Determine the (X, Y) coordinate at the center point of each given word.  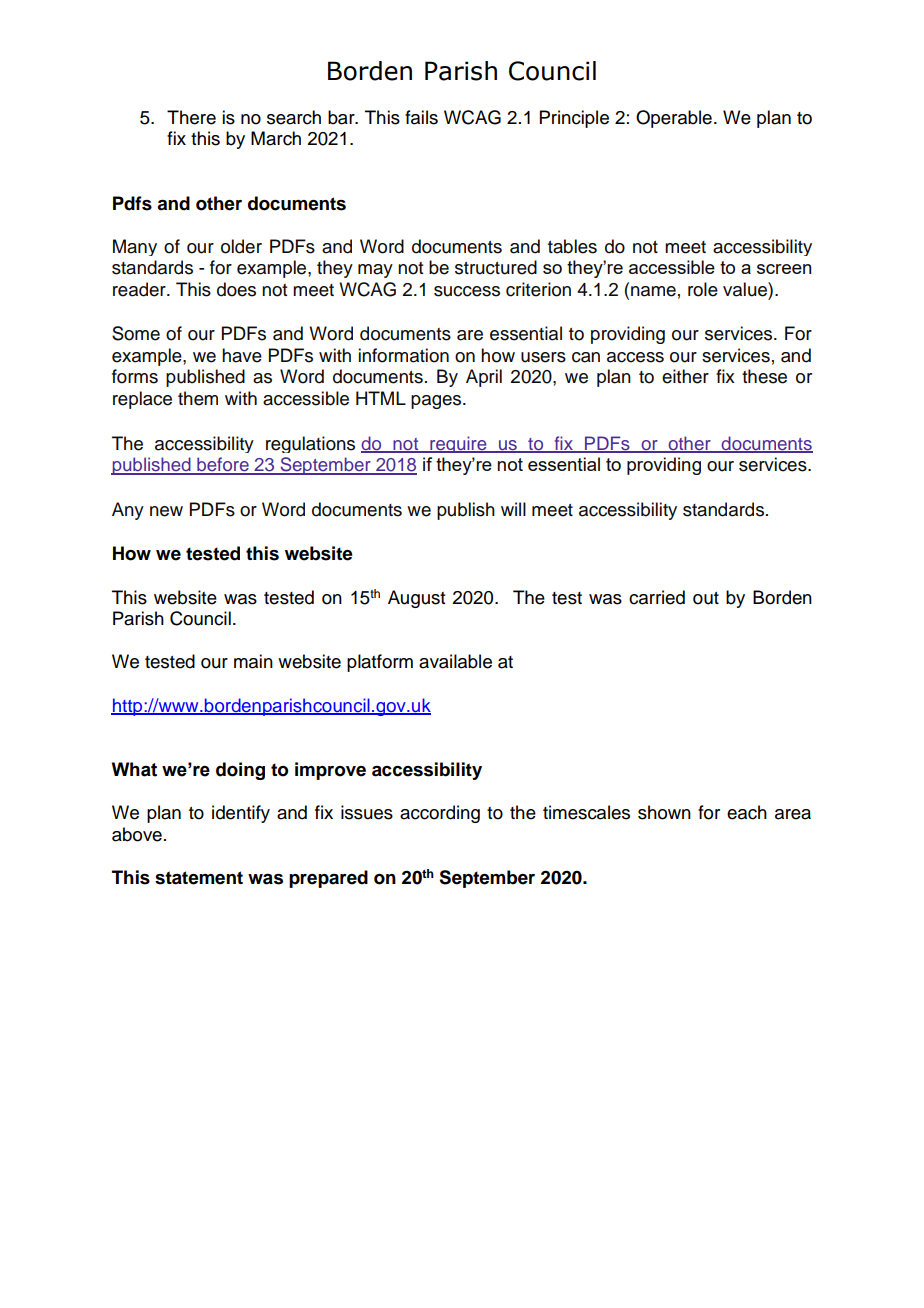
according (440, 814)
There (191, 117)
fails (421, 117)
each (747, 812)
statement (199, 878)
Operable (674, 119)
